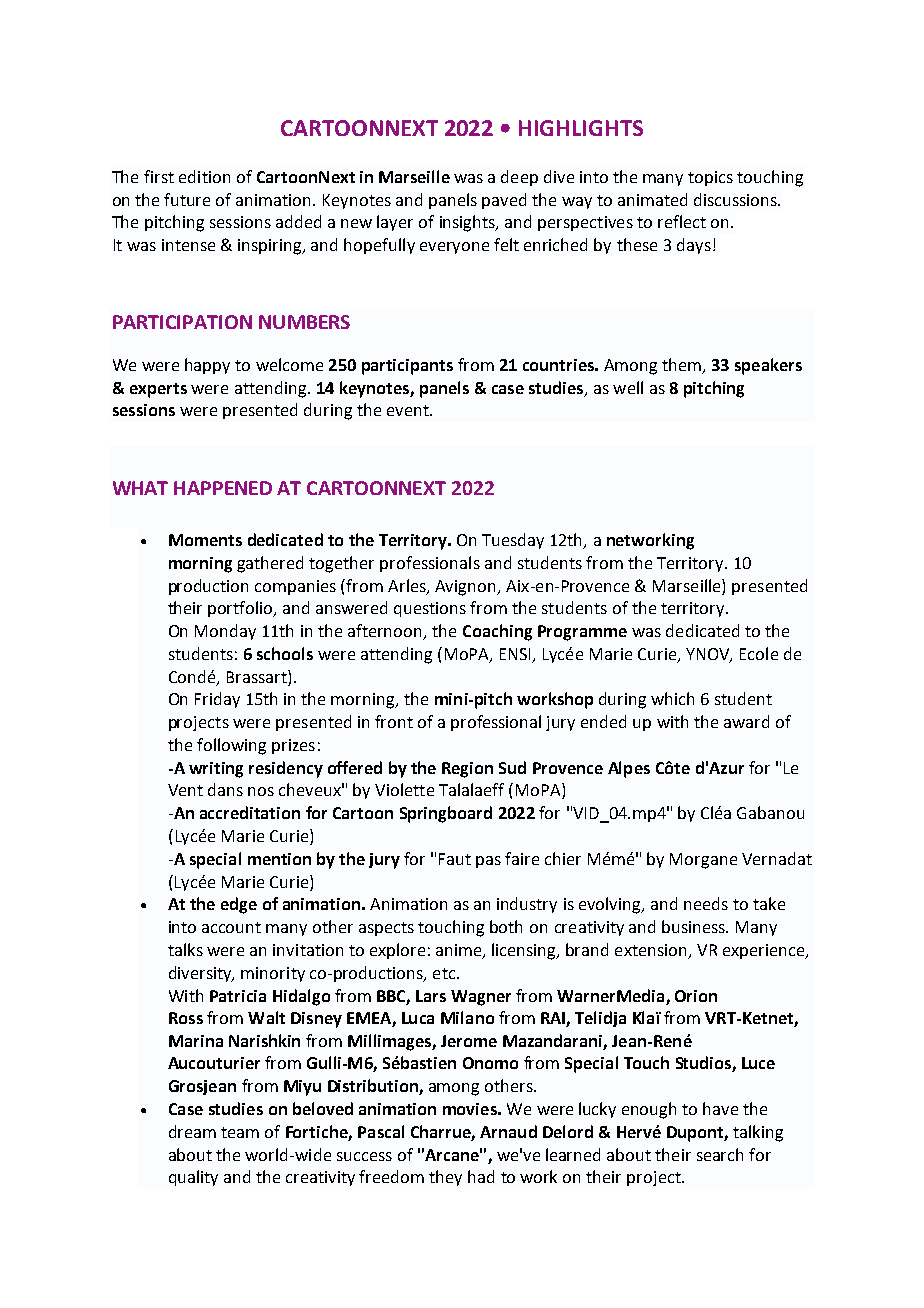 This screenshot has width=924, height=1308. Describe the element at coordinates (204, 176) in the screenshot. I see `edition` at that location.
